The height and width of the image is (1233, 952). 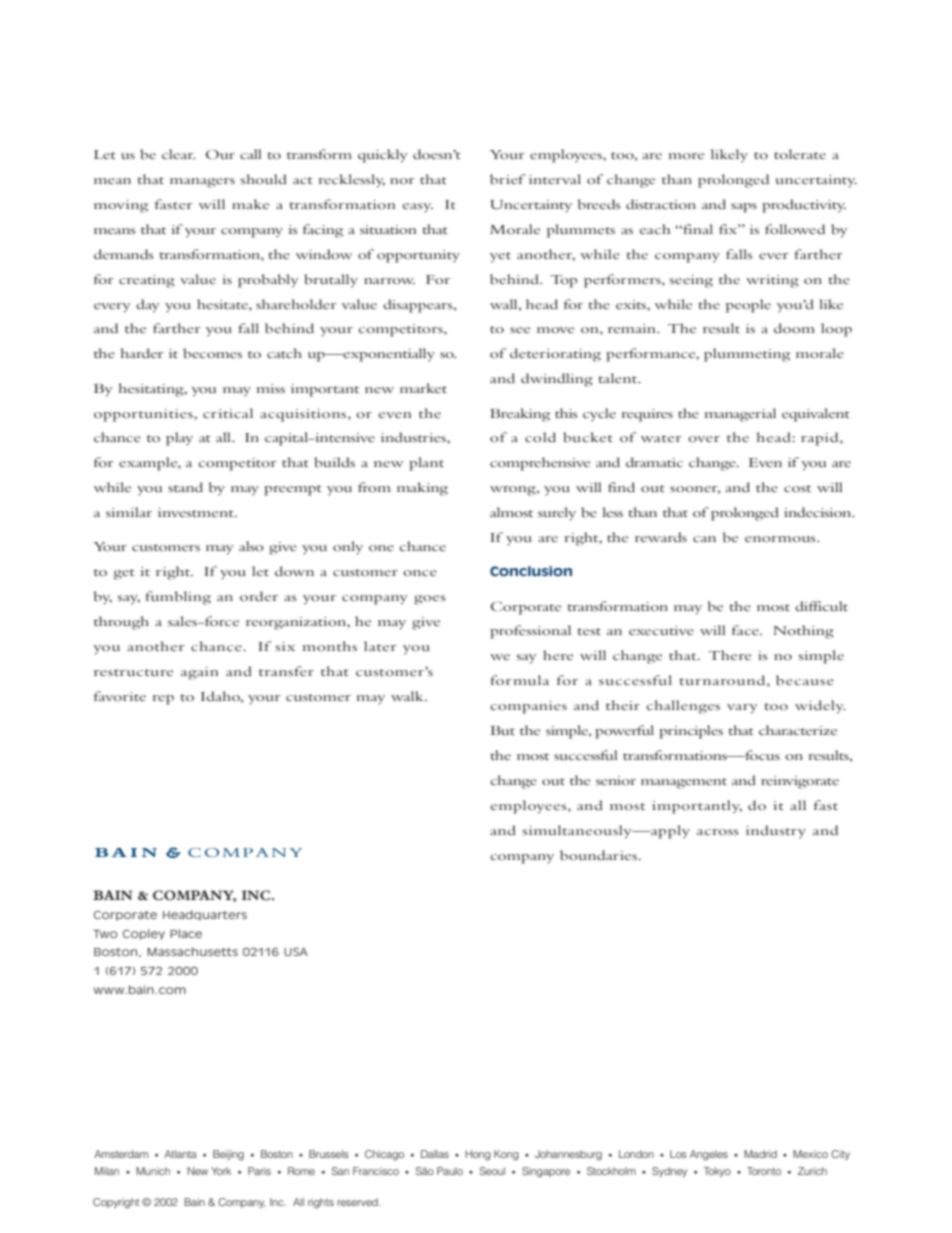 I want to click on saps, so click(x=744, y=208).
